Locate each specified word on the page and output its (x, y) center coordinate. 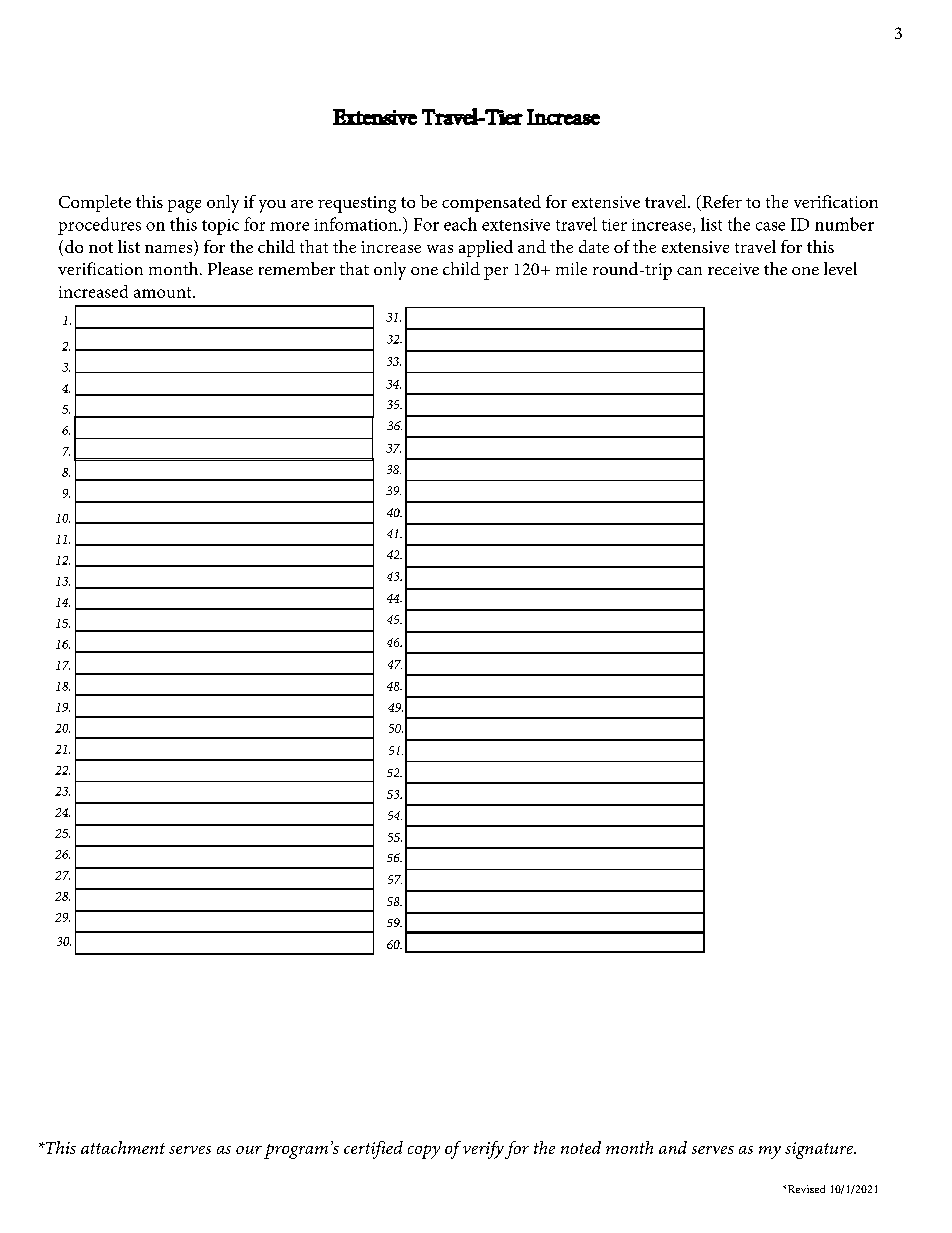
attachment (123, 1147)
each (460, 224)
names (170, 250)
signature (820, 1150)
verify (483, 1150)
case (770, 226)
